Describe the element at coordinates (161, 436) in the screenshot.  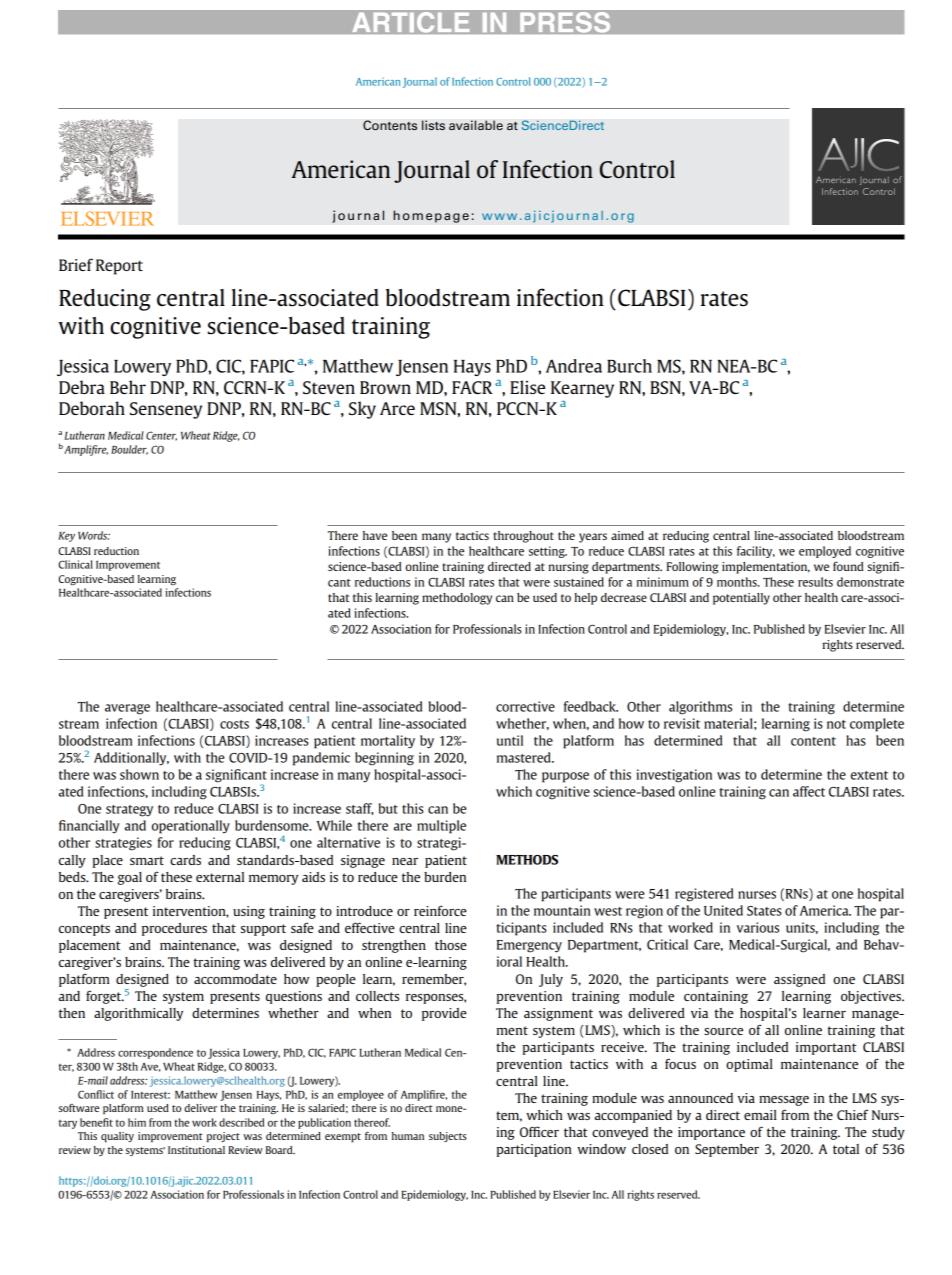
I see `Center` at that location.
